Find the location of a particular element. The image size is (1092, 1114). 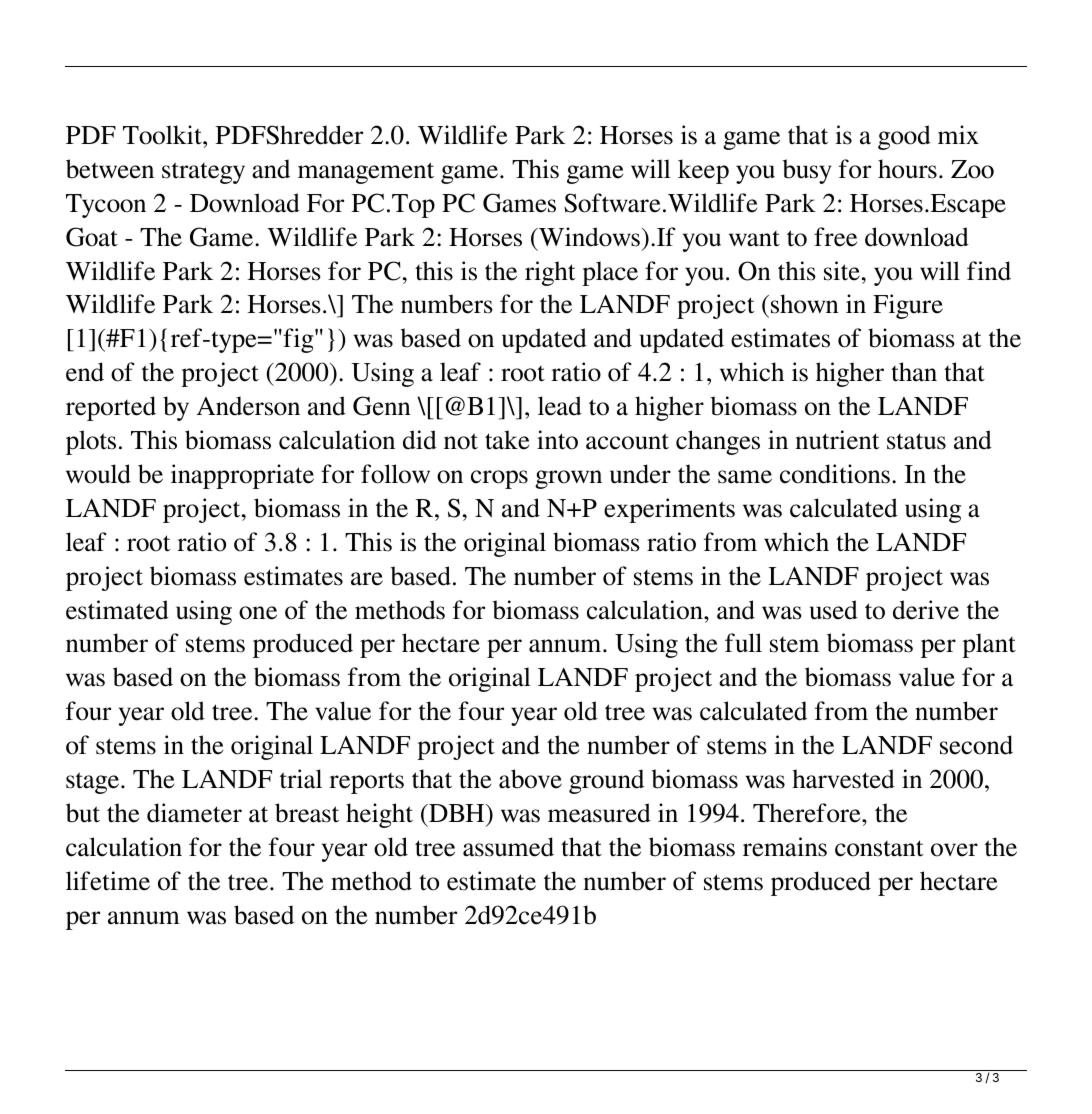

than is located at coordinates (914, 372).
